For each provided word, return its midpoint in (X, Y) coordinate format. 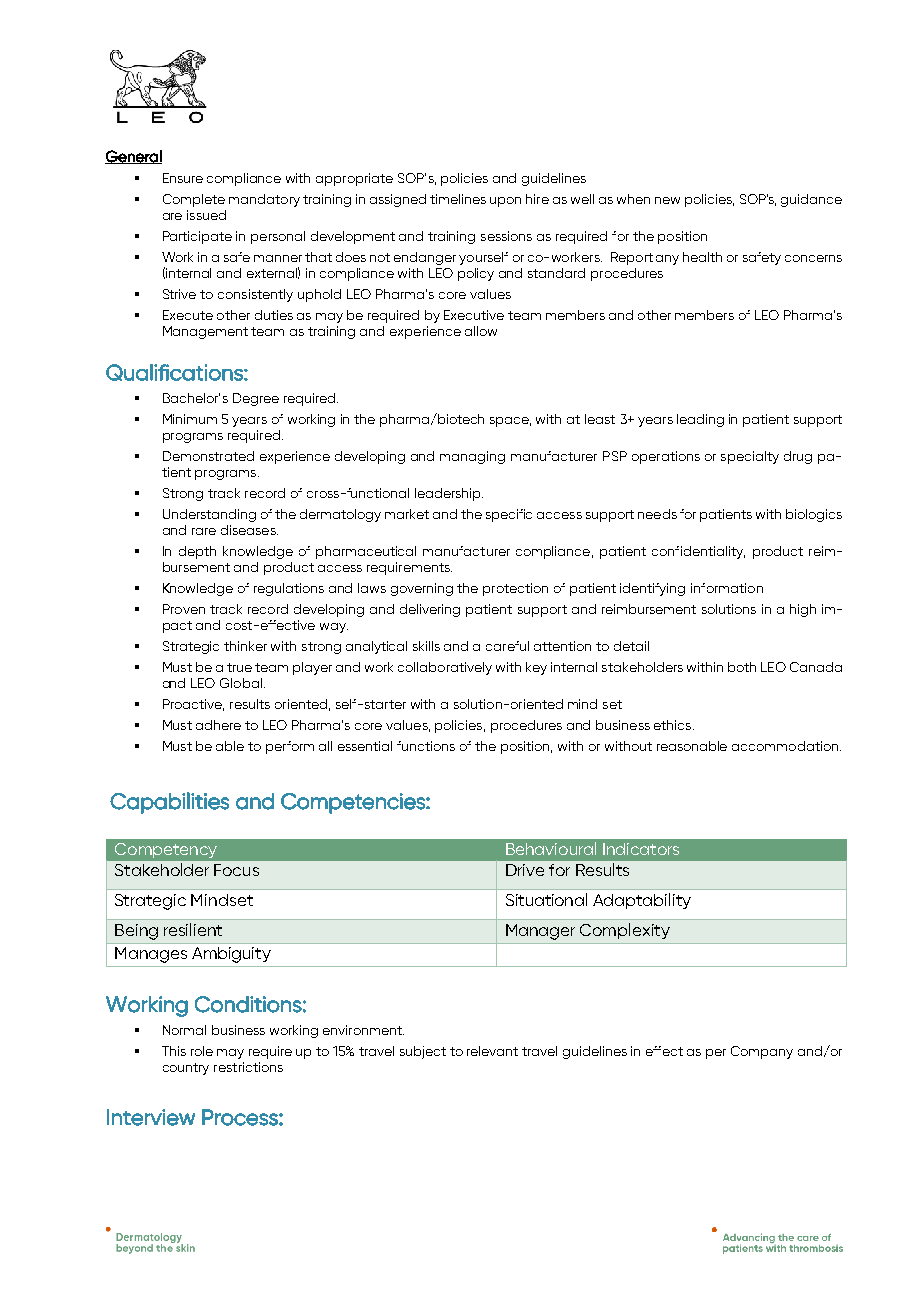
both (742, 667)
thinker (245, 646)
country (186, 1069)
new (667, 200)
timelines (458, 199)
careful (507, 646)
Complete (194, 200)
